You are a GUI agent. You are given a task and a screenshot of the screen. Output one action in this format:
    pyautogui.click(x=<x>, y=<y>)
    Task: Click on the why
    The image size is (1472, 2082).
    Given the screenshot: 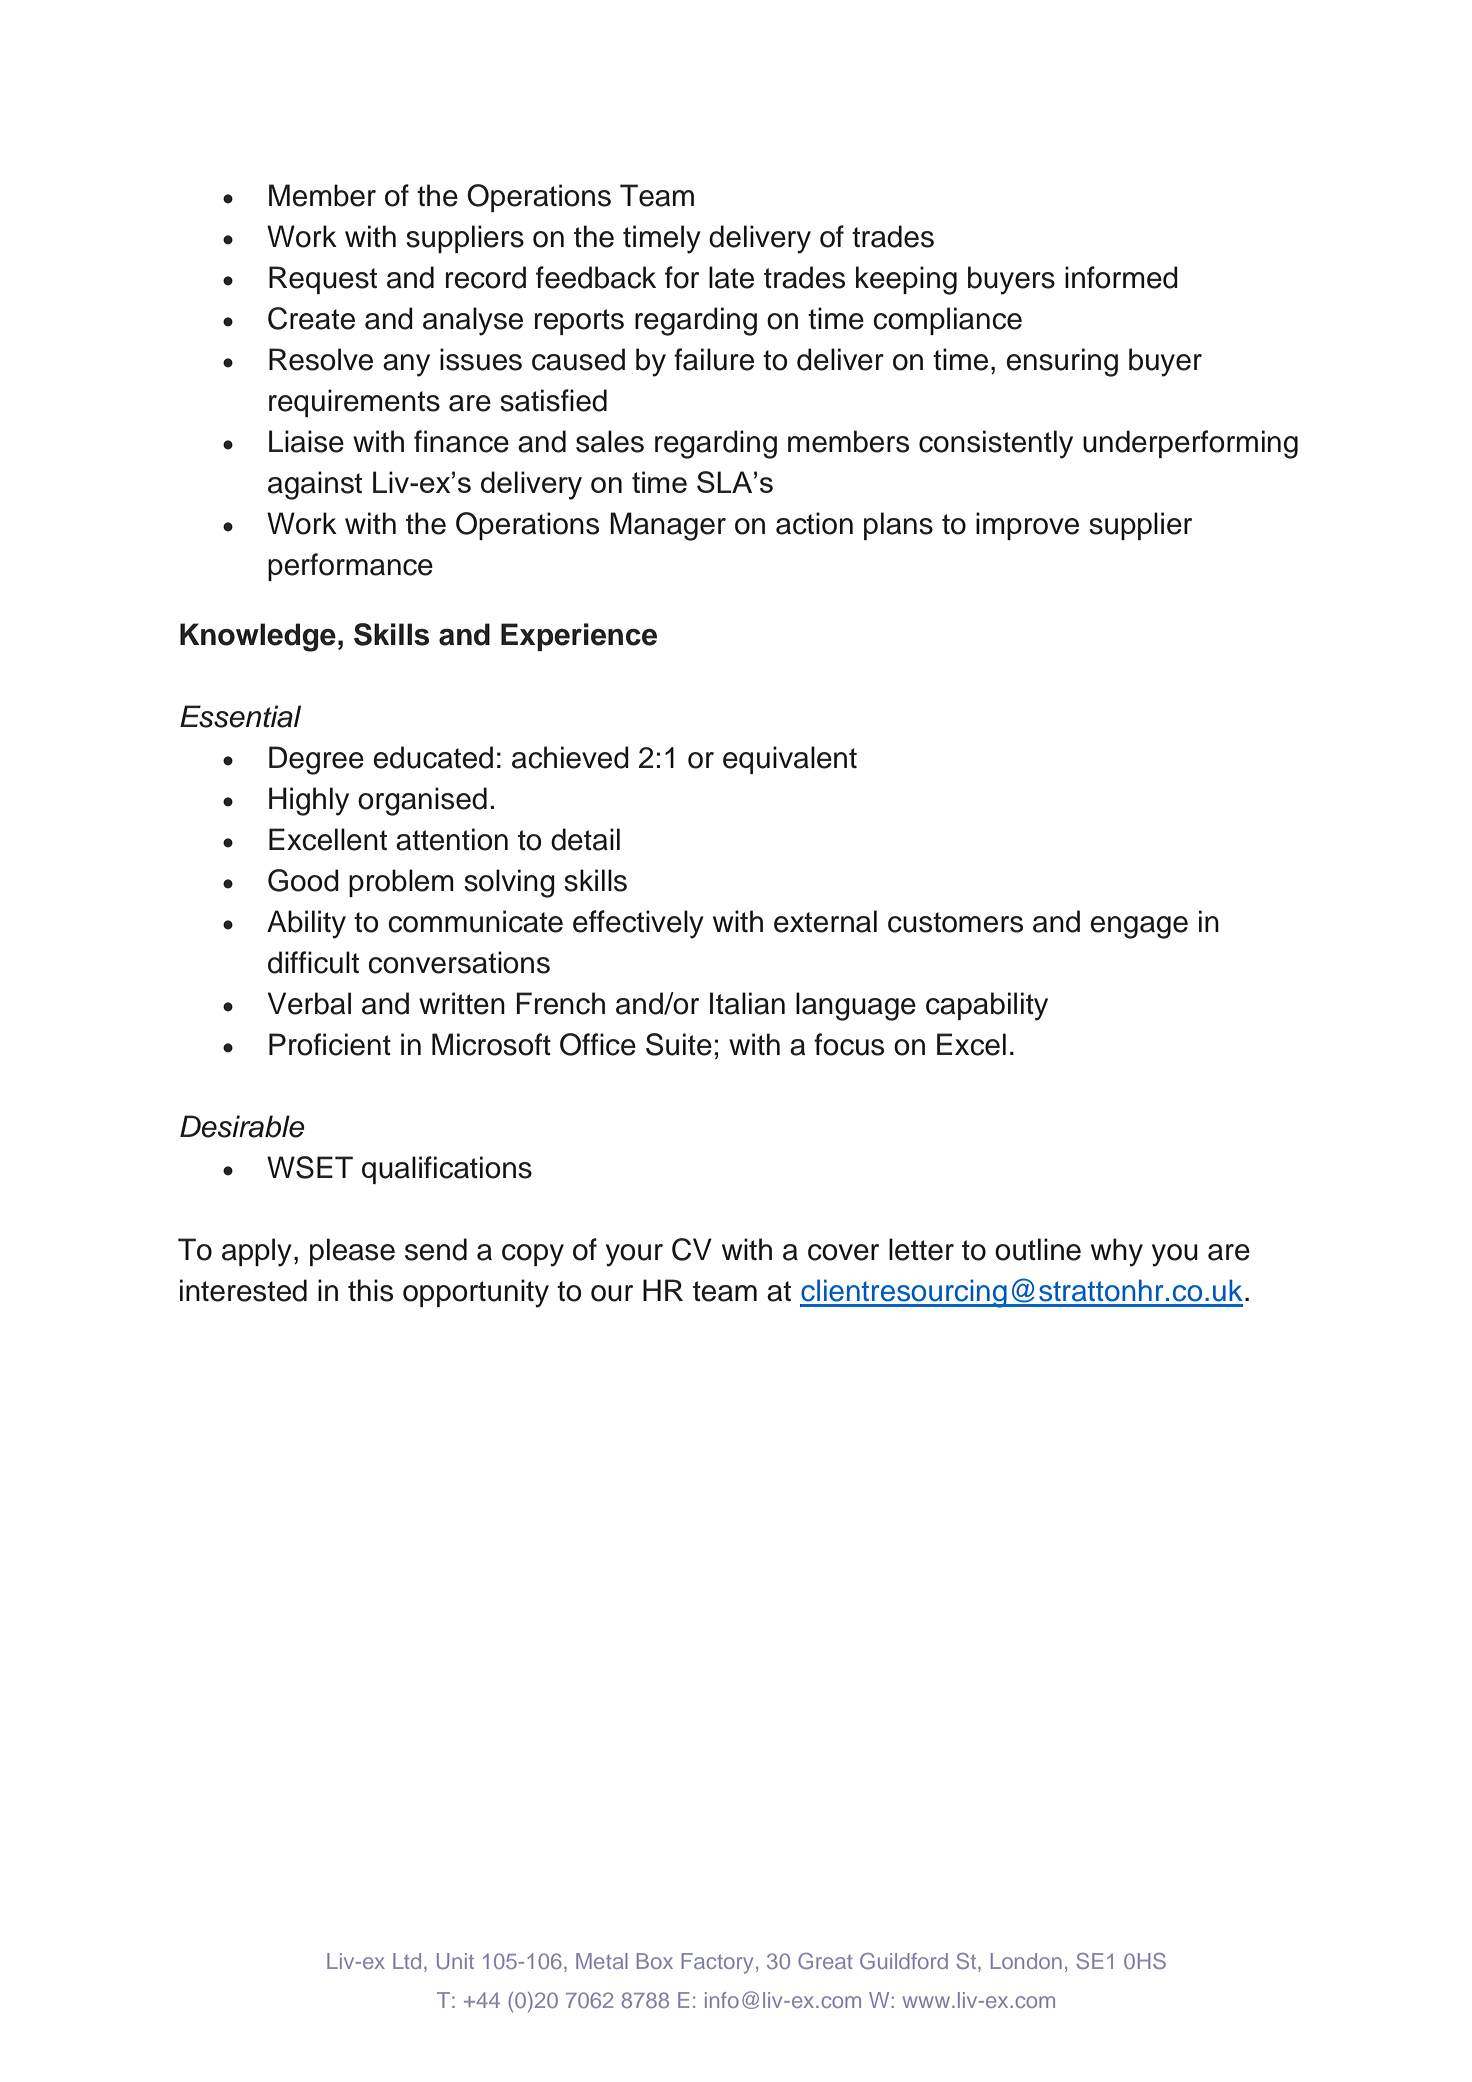 What is the action you would take?
    pyautogui.click(x=1117, y=1252)
